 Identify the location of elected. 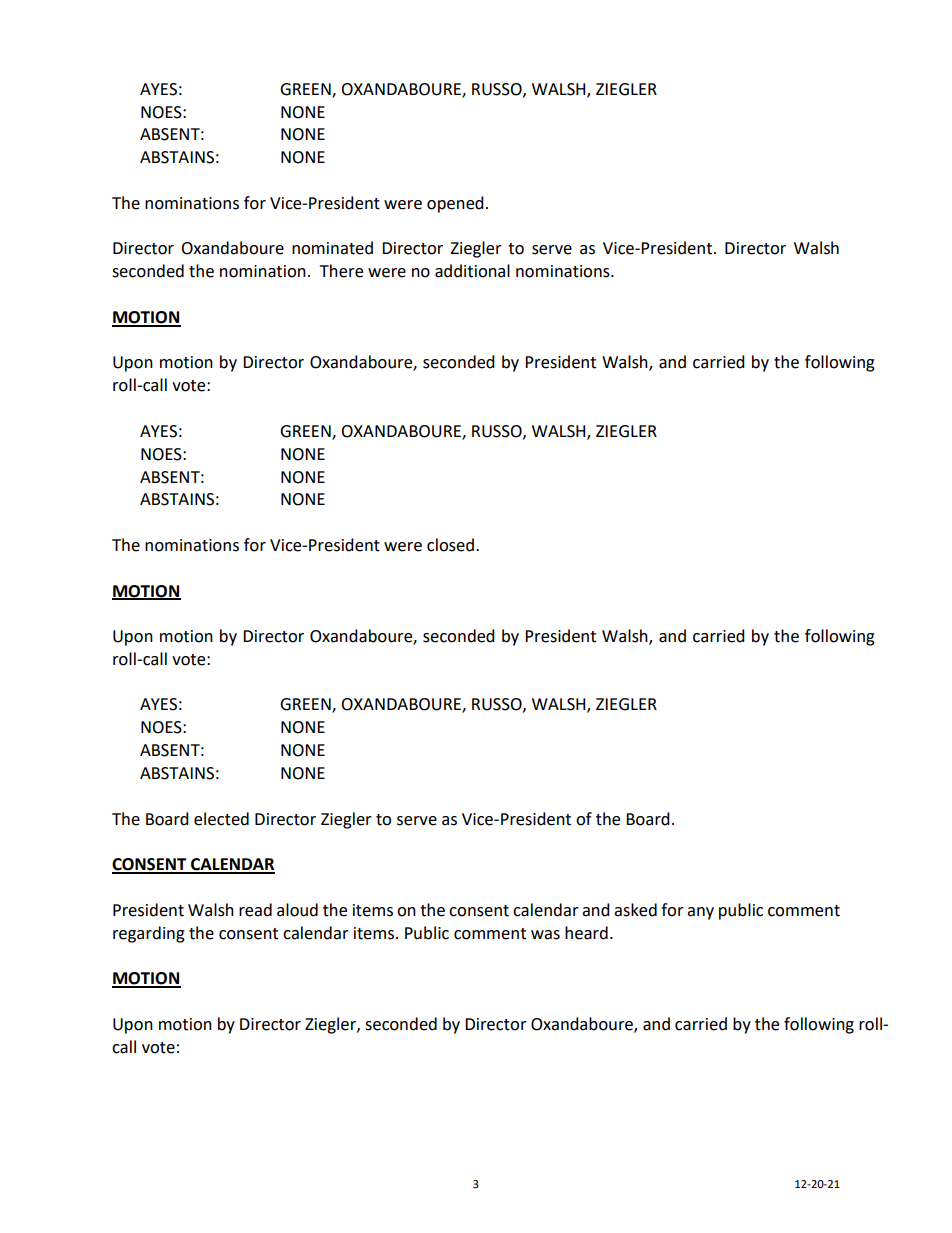
(221, 819).
